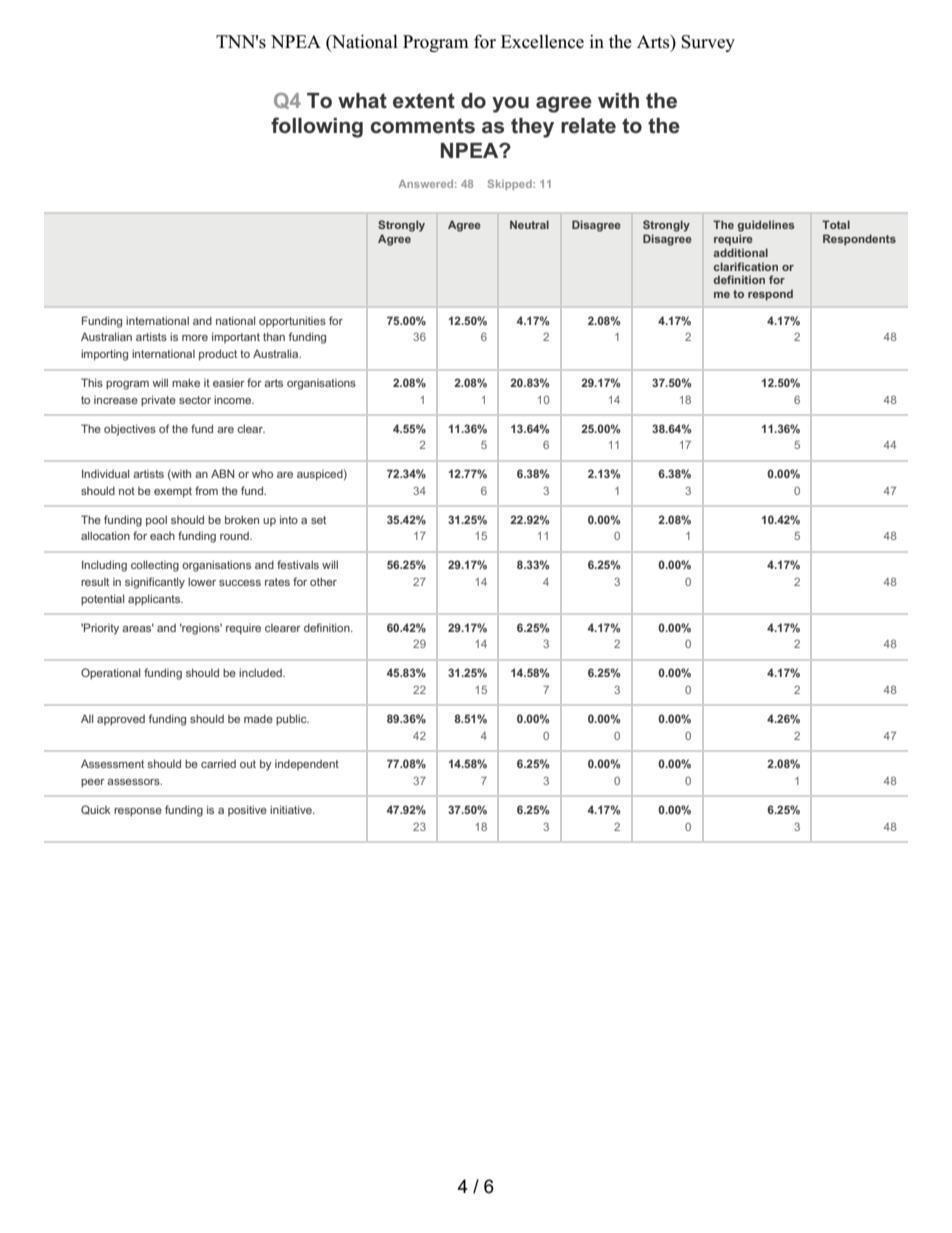 The image size is (952, 1233). Describe the element at coordinates (292, 809) in the screenshot. I see `initiative` at that location.
